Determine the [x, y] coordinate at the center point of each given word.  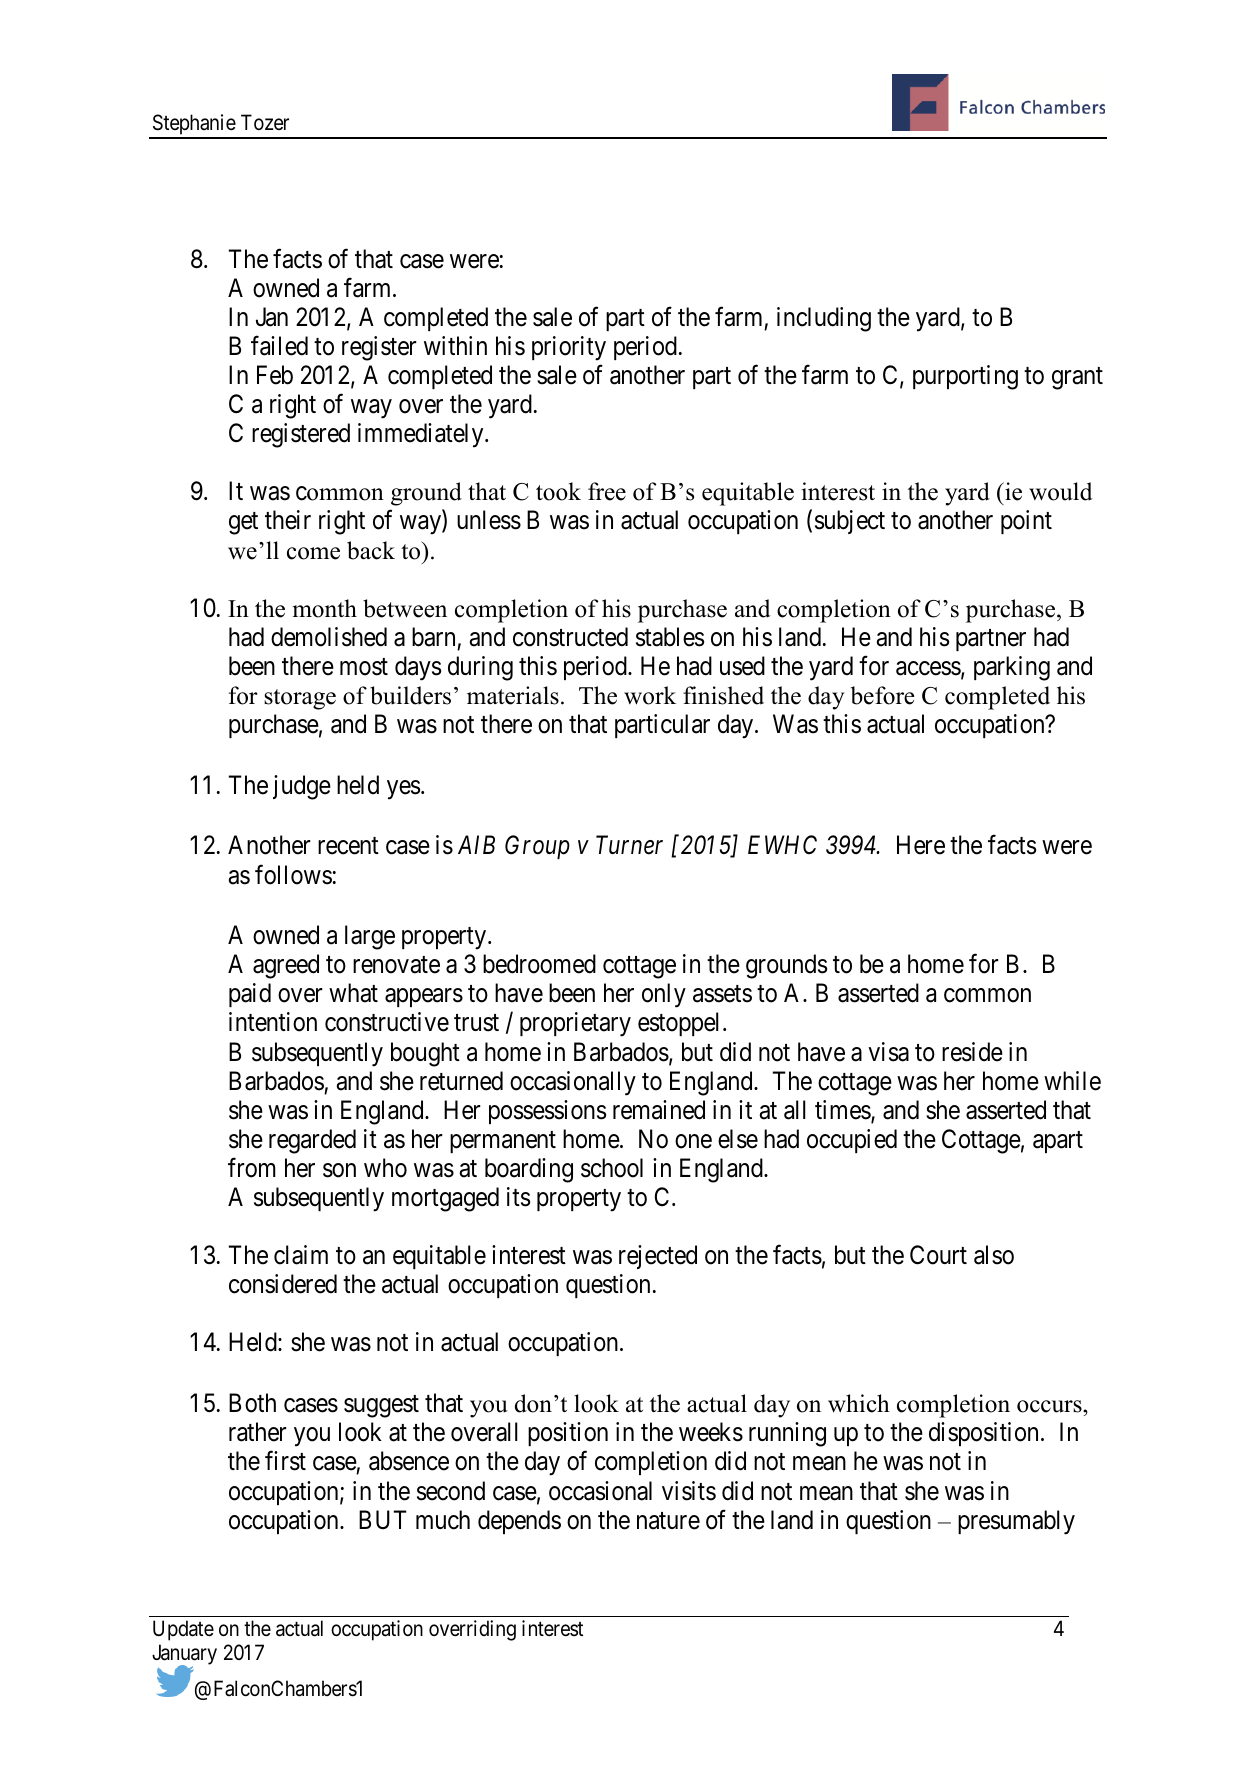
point [1026, 522]
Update [183, 1630]
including [824, 319]
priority [569, 348]
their [288, 520]
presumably [1016, 1522]
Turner [629, 845]
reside [972, 1052]
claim [301, 1255]
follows [293, 874]
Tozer [265, 122]
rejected [658, 1257]
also [994, 1255]
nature [668, 1521]
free [607, 491]
